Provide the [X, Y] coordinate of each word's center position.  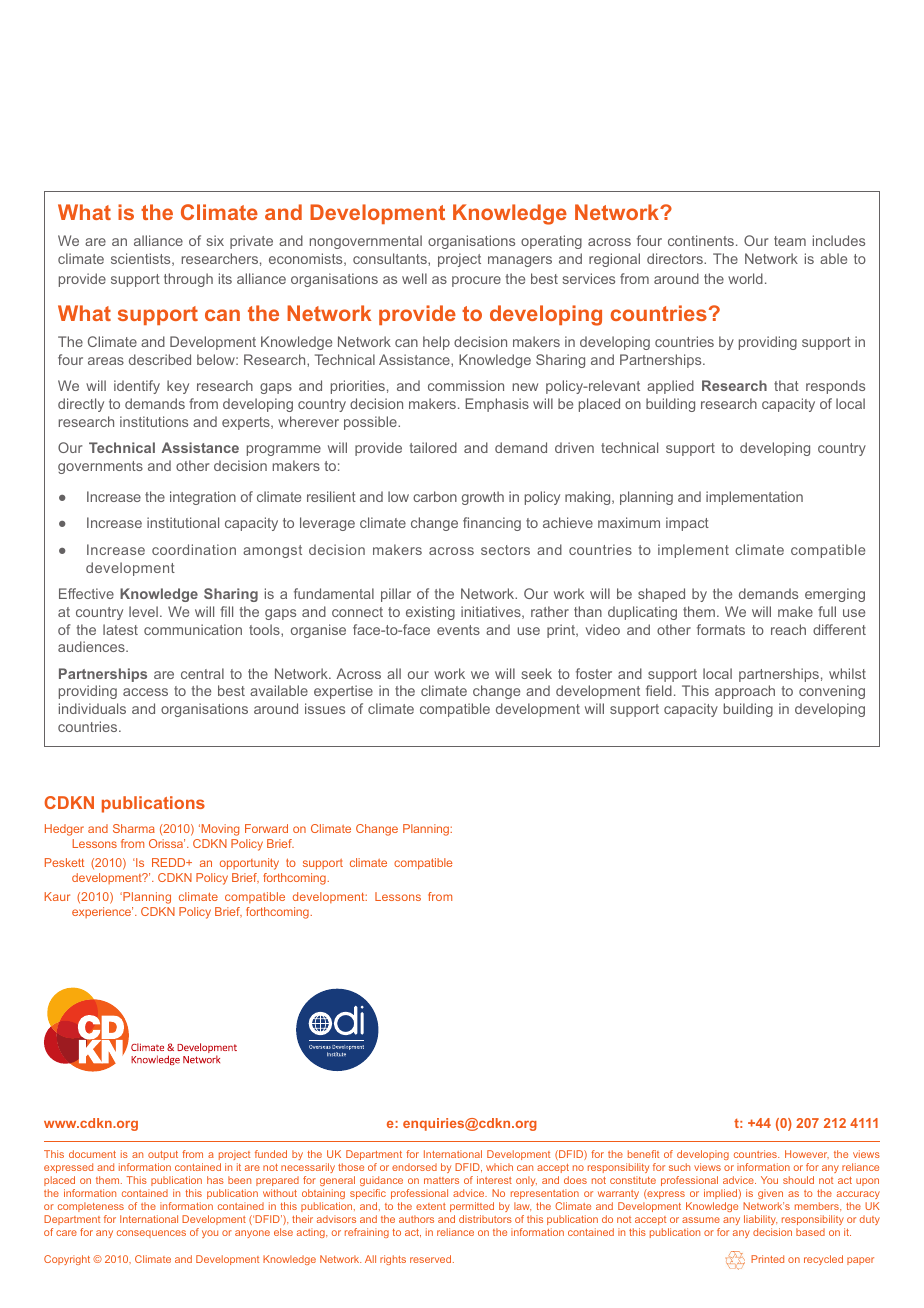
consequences [151, 1234]
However [807, 1154]
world [745, 278]
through [188, 280]
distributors [485, 1219]
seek [537, 673]
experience [102, 912]
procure [476, 281]
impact [687, 524]
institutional [183, 522]
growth [483, 498]
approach [745, 692]
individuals [92, 708]
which [499, 1167]
